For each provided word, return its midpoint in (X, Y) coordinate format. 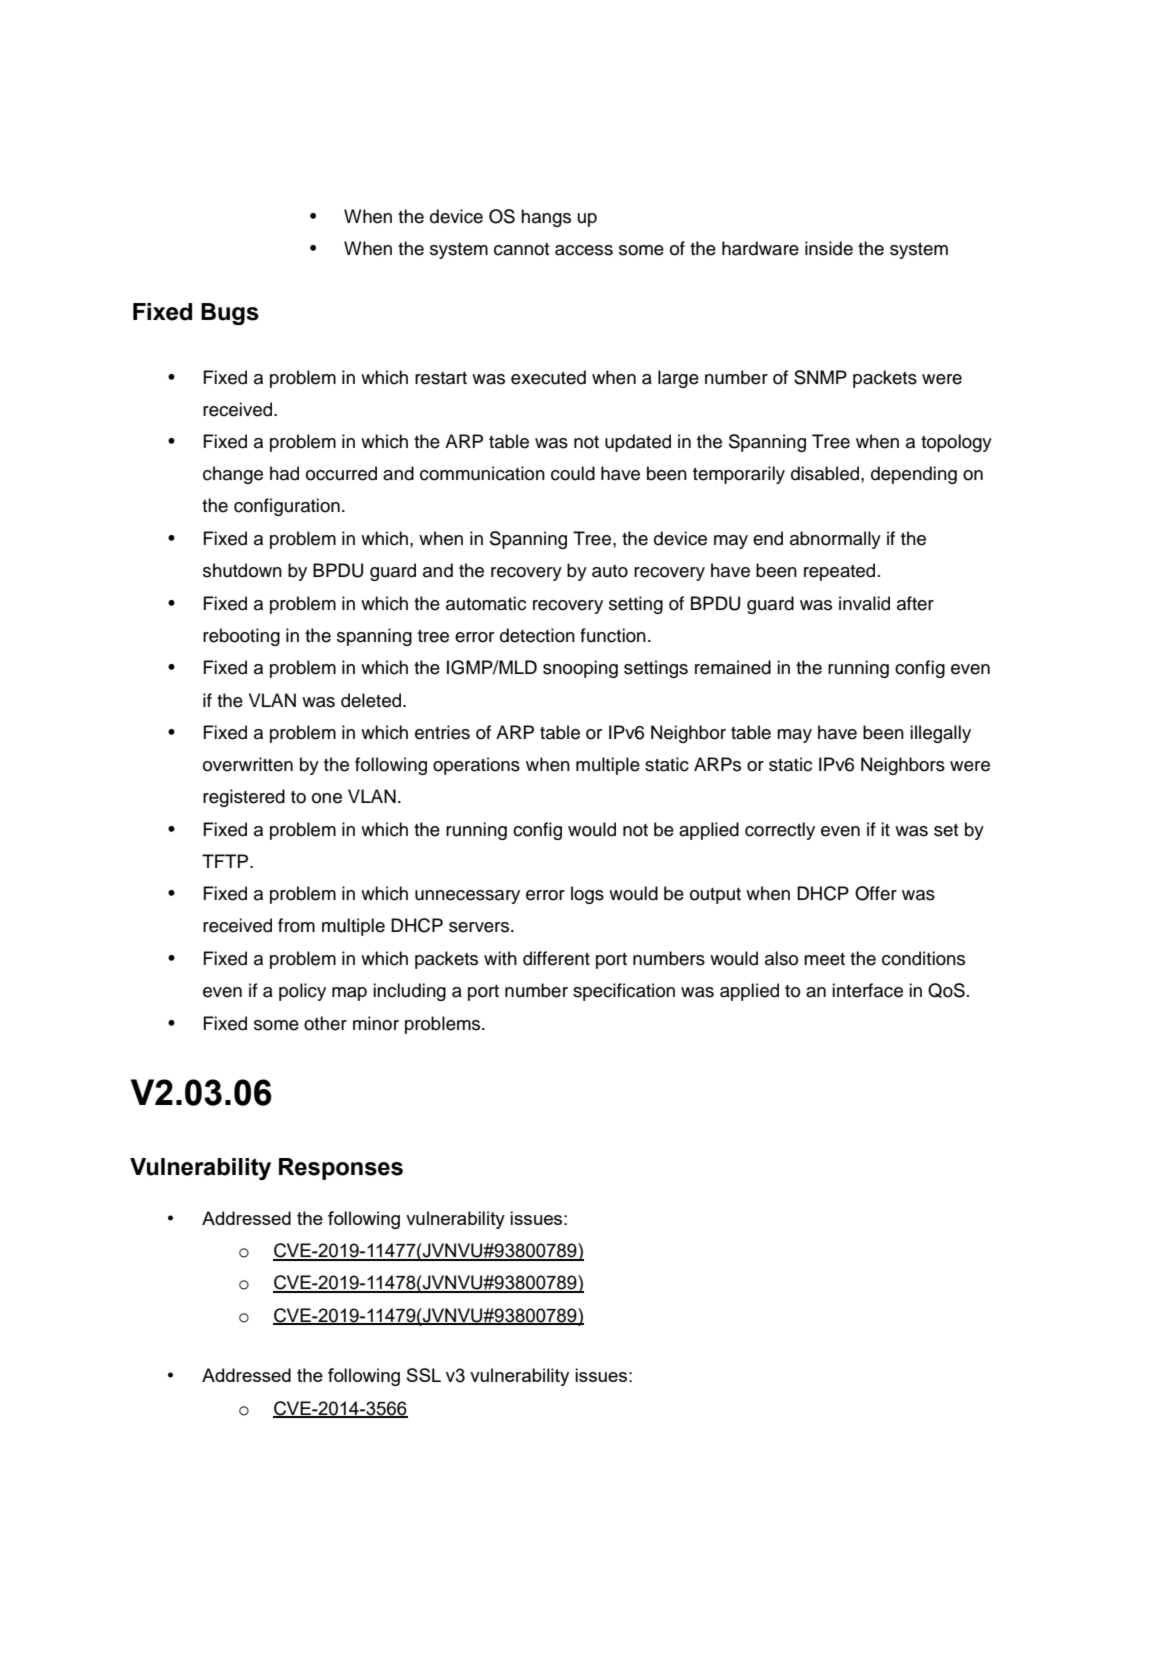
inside (829, 248)
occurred (341, 473)
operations (476, 766)
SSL (424, 1375)
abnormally (835, 540)
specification (624, 992)
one (327, 798)
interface (867, 990)
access (584, 250)
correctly (780, 831)
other (325, 1023)
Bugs (230, 314)
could (573, 473)
